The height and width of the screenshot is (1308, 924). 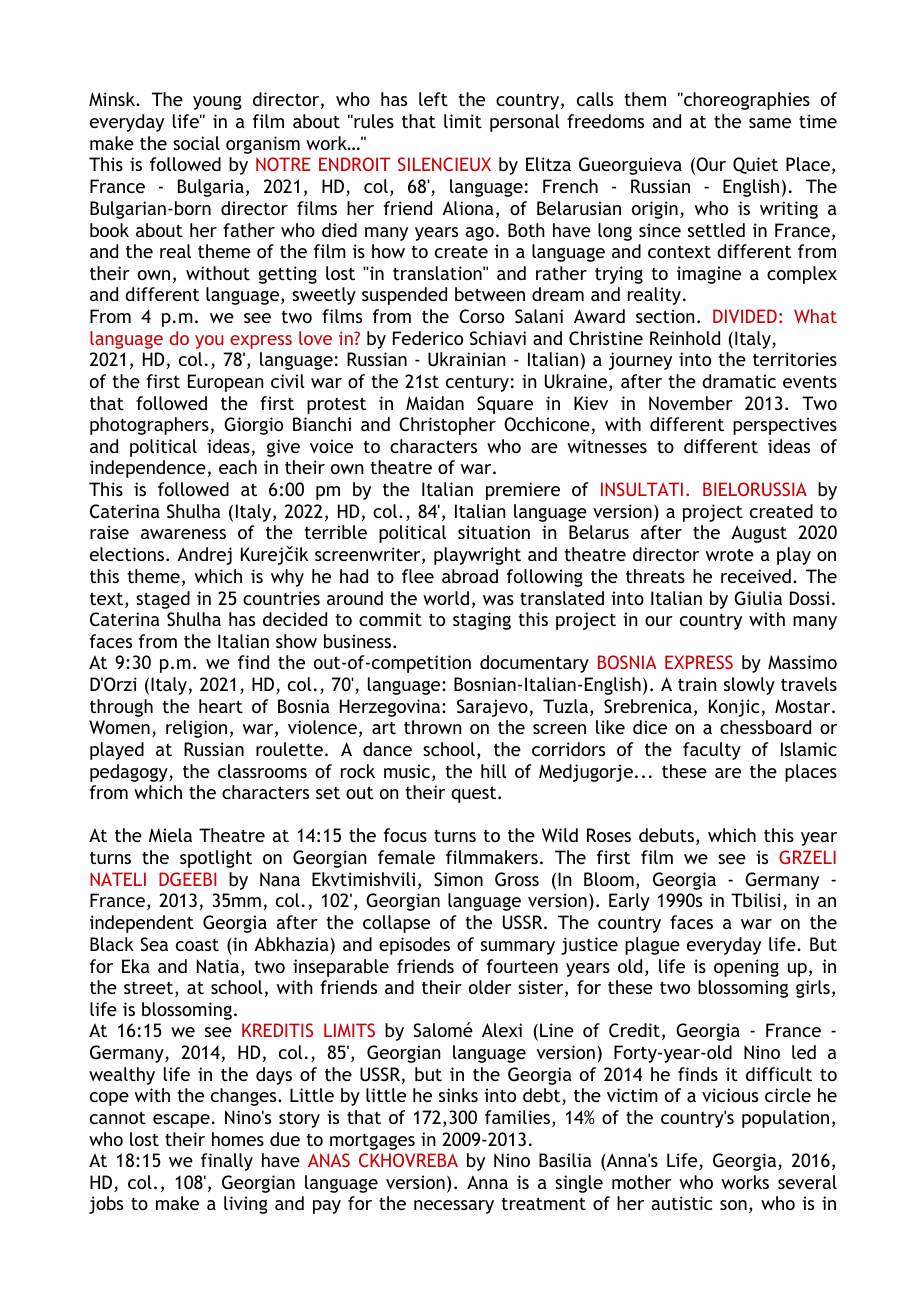 What do you see at coordinates (227, 1162) in the screenshot?
I see `finally` at bounding box center [227, 1162].
